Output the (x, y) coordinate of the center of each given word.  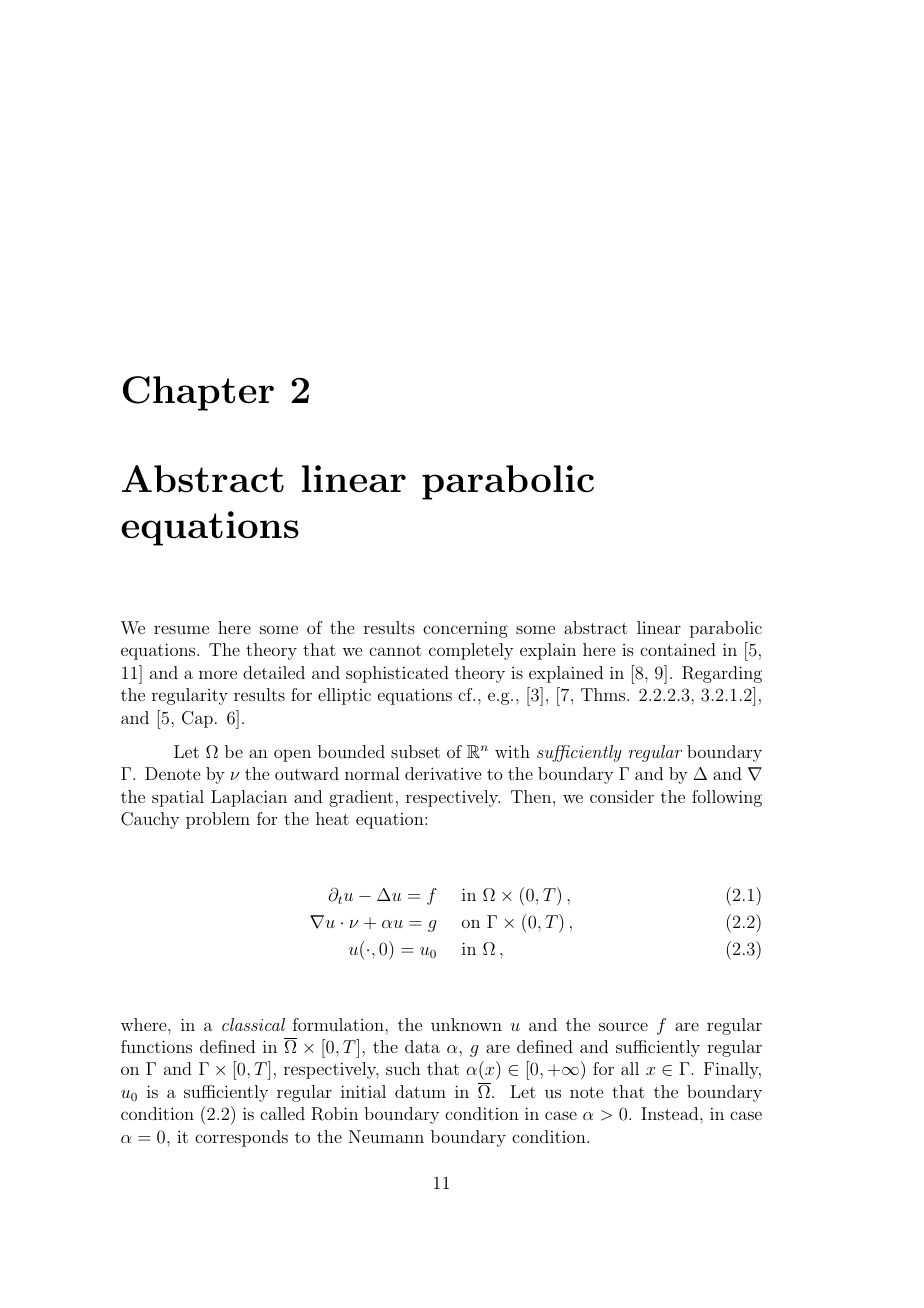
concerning (465, 629)
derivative (443, 773)
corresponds (241, 1138)
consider (622, 796)
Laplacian (249, 798)
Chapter (198, 393)
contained (678, 649)
